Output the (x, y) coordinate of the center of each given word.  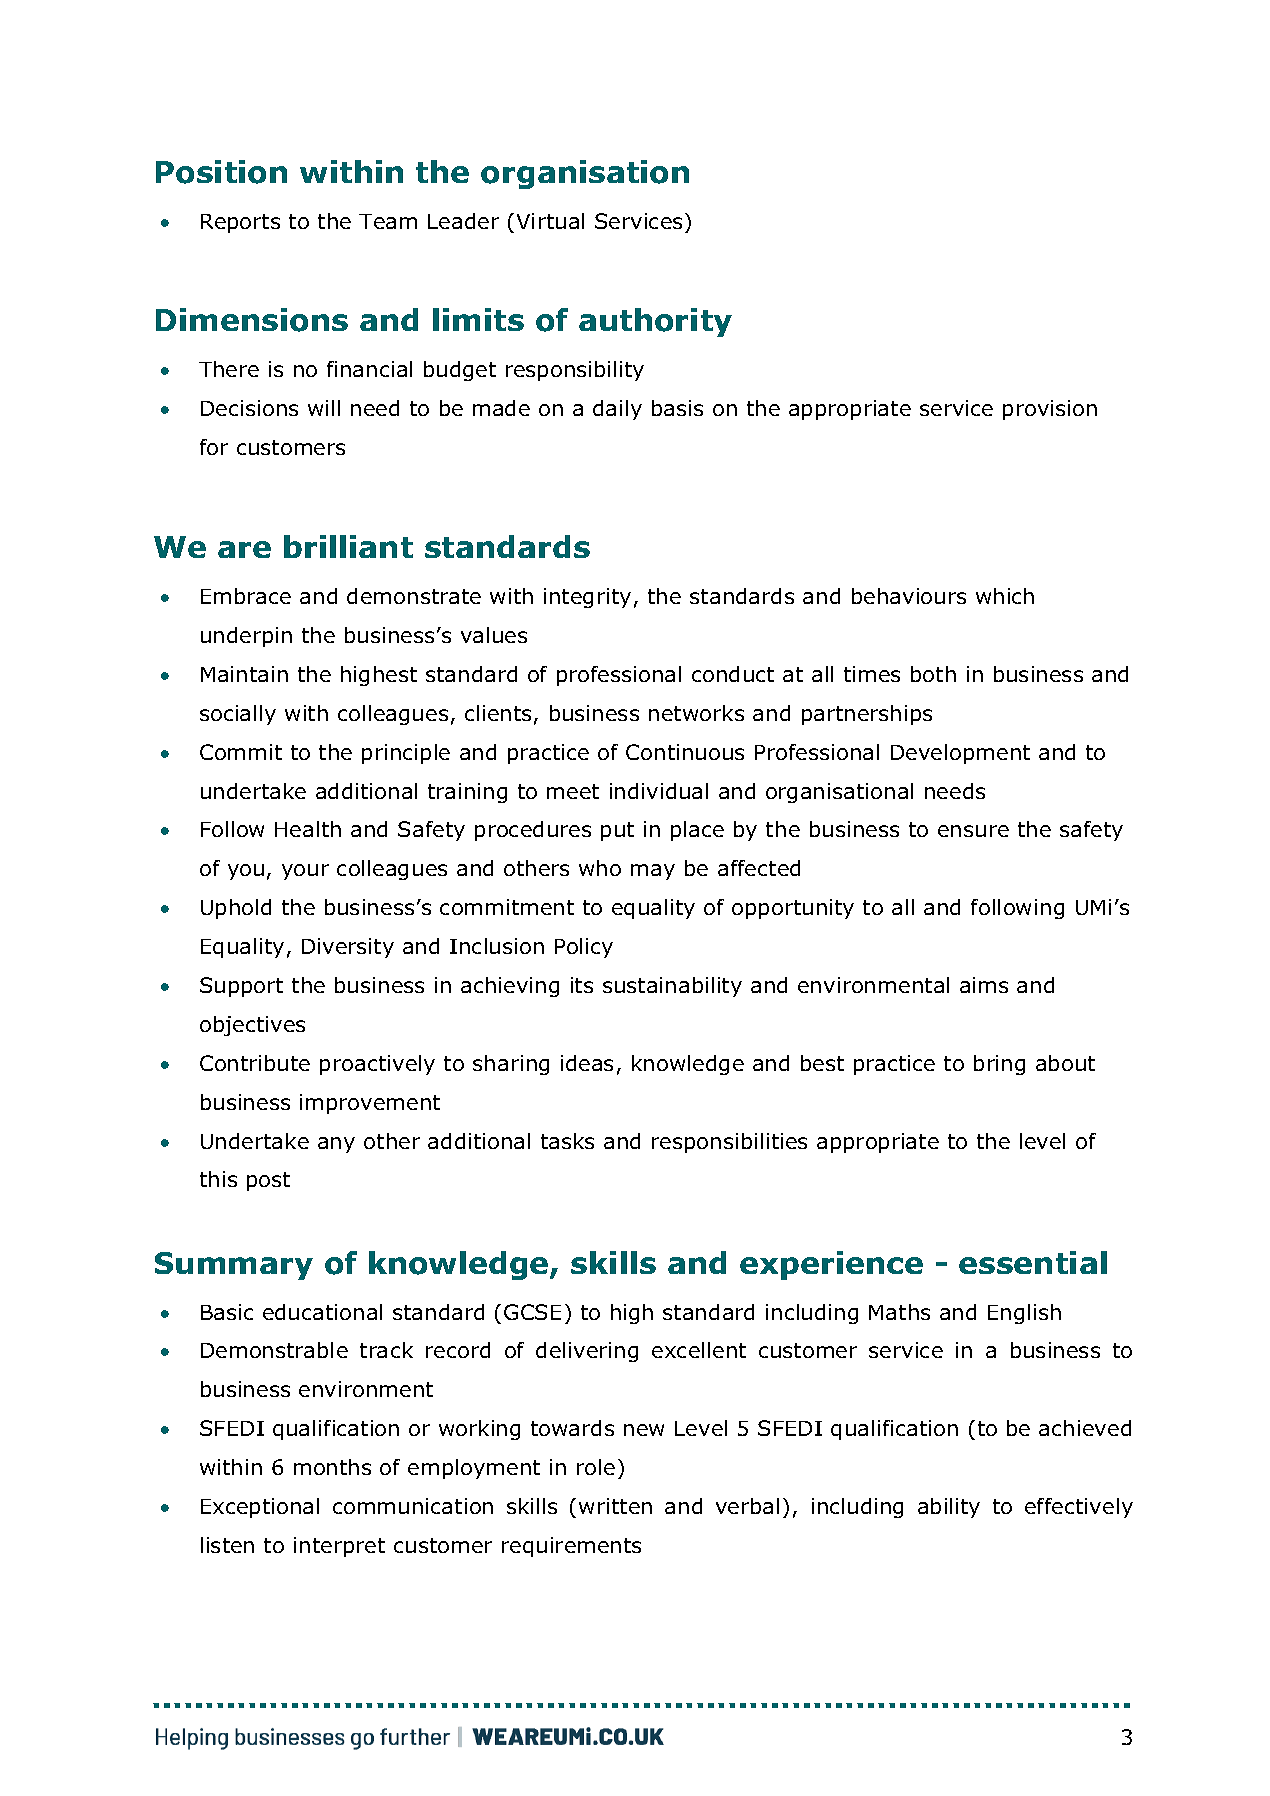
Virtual (550, 221)
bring (999, 1065)
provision (1050, 410)
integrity (587, 598)
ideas (587, 1063)
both (933, 674)
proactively (377, 1065)
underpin (246, 637)
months (332, 1467)
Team (388, 221)
